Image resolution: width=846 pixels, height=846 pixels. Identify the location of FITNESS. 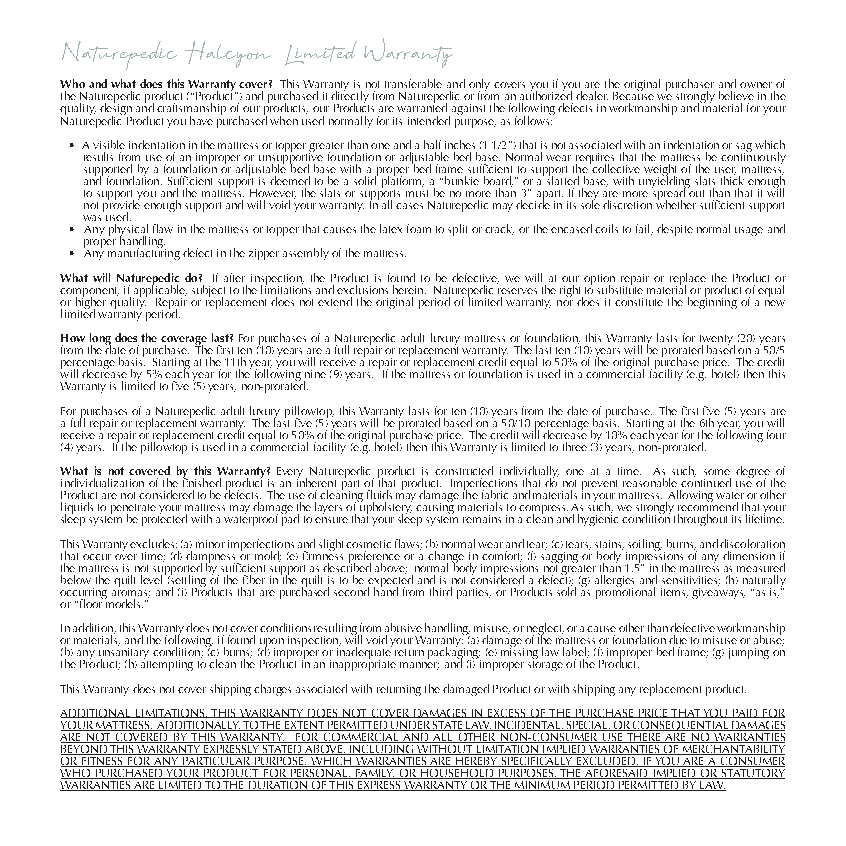
(102, 760).
